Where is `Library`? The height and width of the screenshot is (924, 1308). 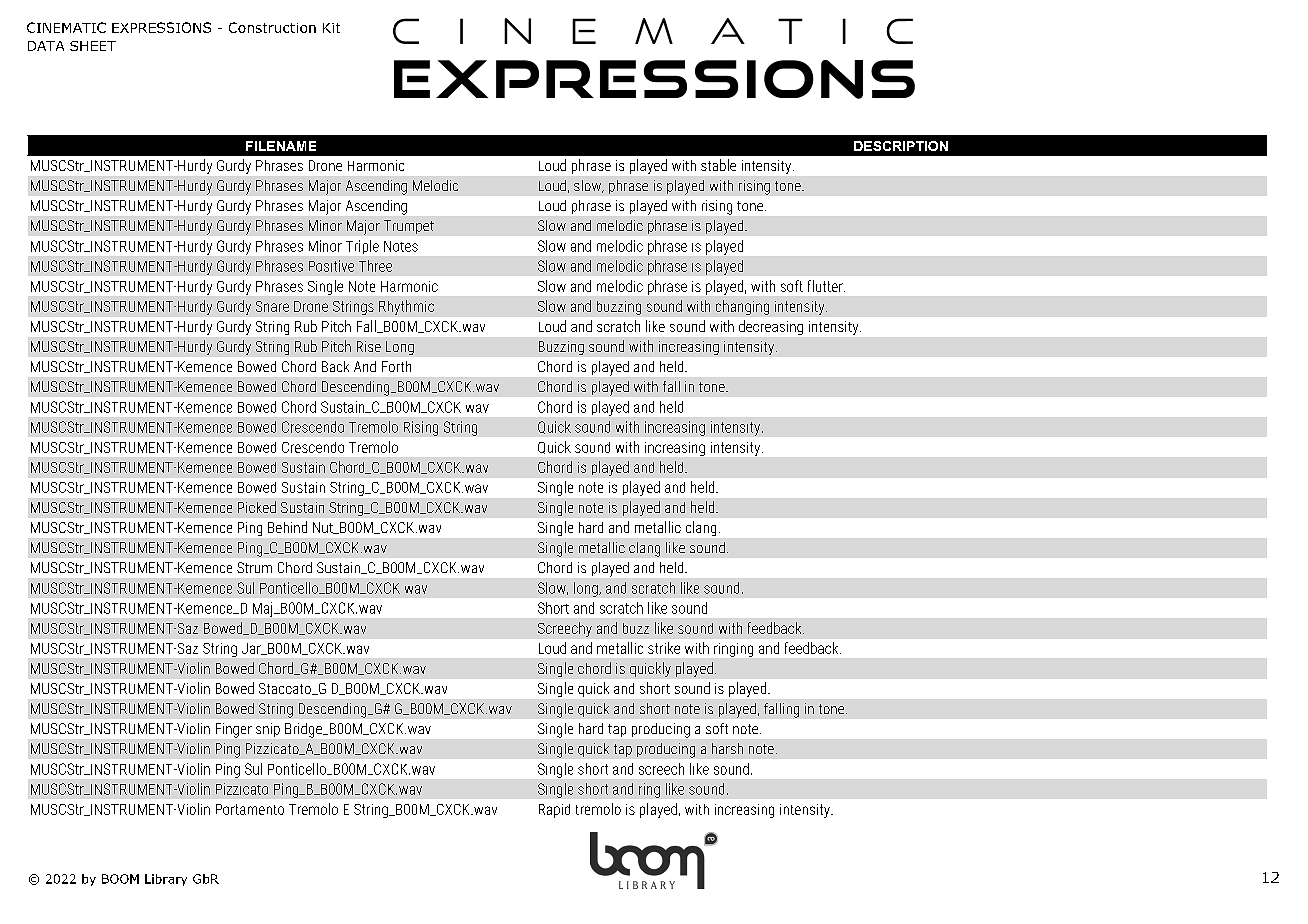 Library is located at coordinates (166, 880).
